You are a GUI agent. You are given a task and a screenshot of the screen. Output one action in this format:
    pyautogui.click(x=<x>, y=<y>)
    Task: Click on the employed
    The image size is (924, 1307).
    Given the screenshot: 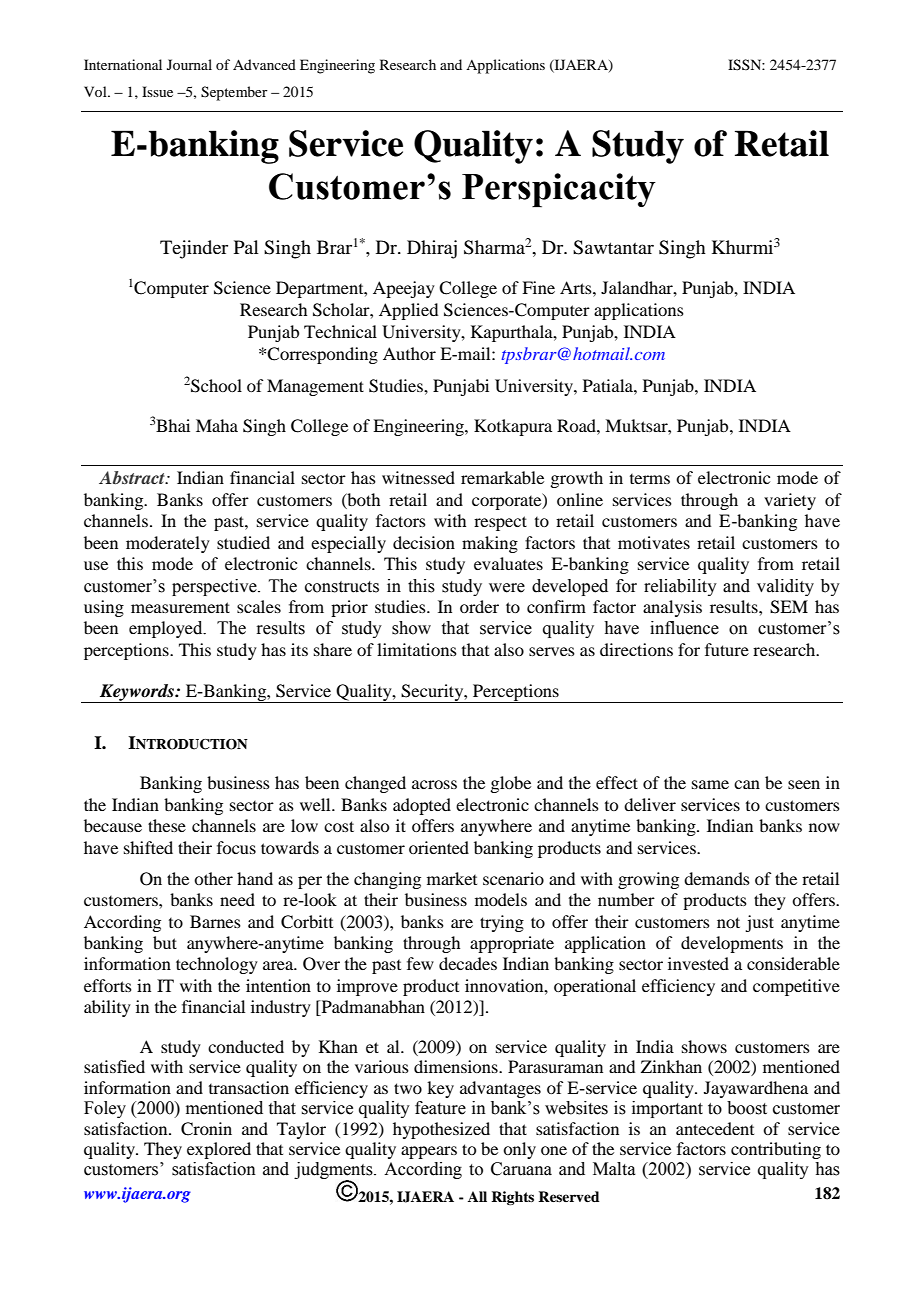 What is the action you would take?
    pyautogui.click(x=167, y=629)
